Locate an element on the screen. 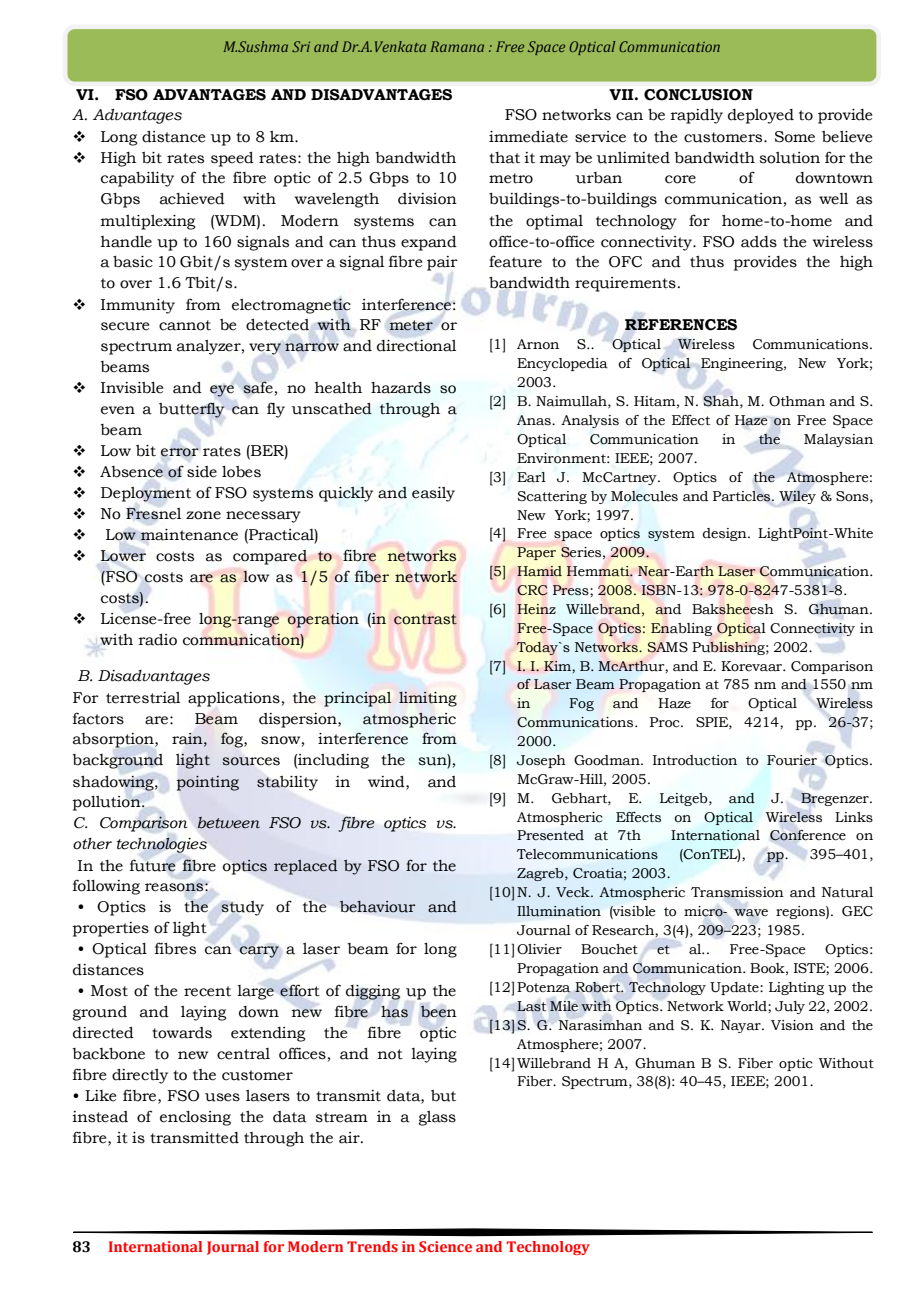 The height and width of the screenshot is (1308, 924). Science is located at coordinates (445, 1246).
